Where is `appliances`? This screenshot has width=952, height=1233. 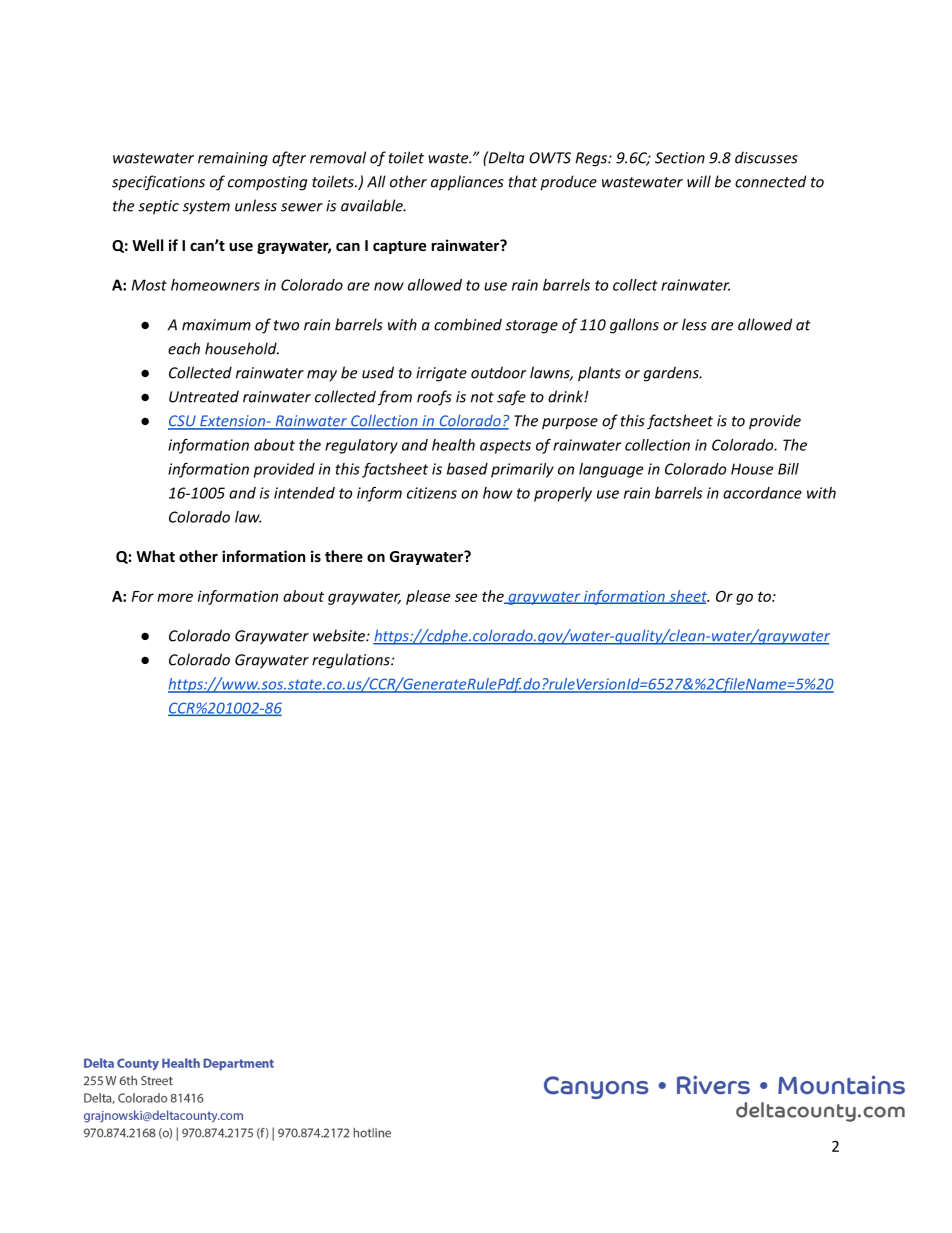 appliances is located at coordinates (467, 183).
